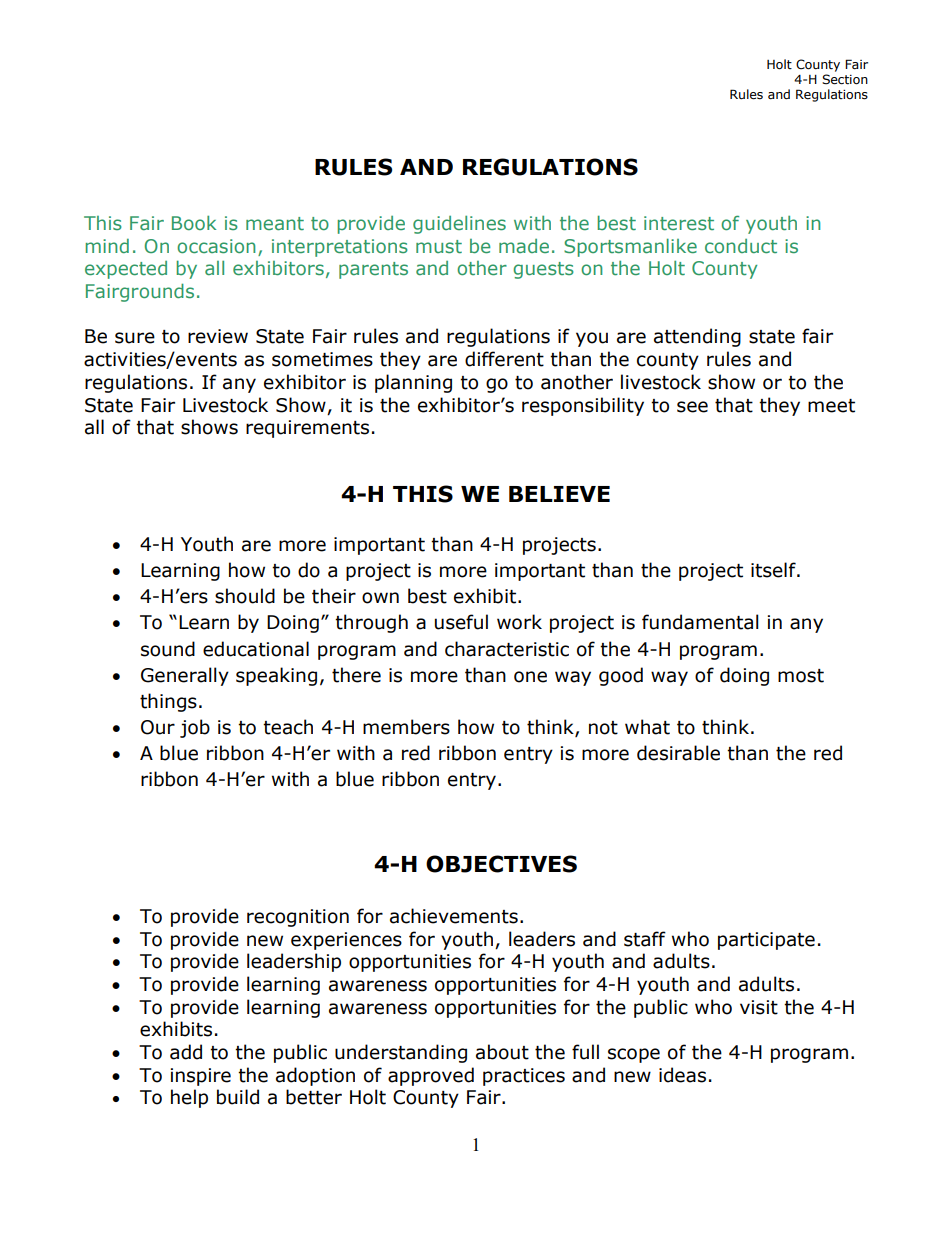  I want to click on guidelines, so click(459, 225).
